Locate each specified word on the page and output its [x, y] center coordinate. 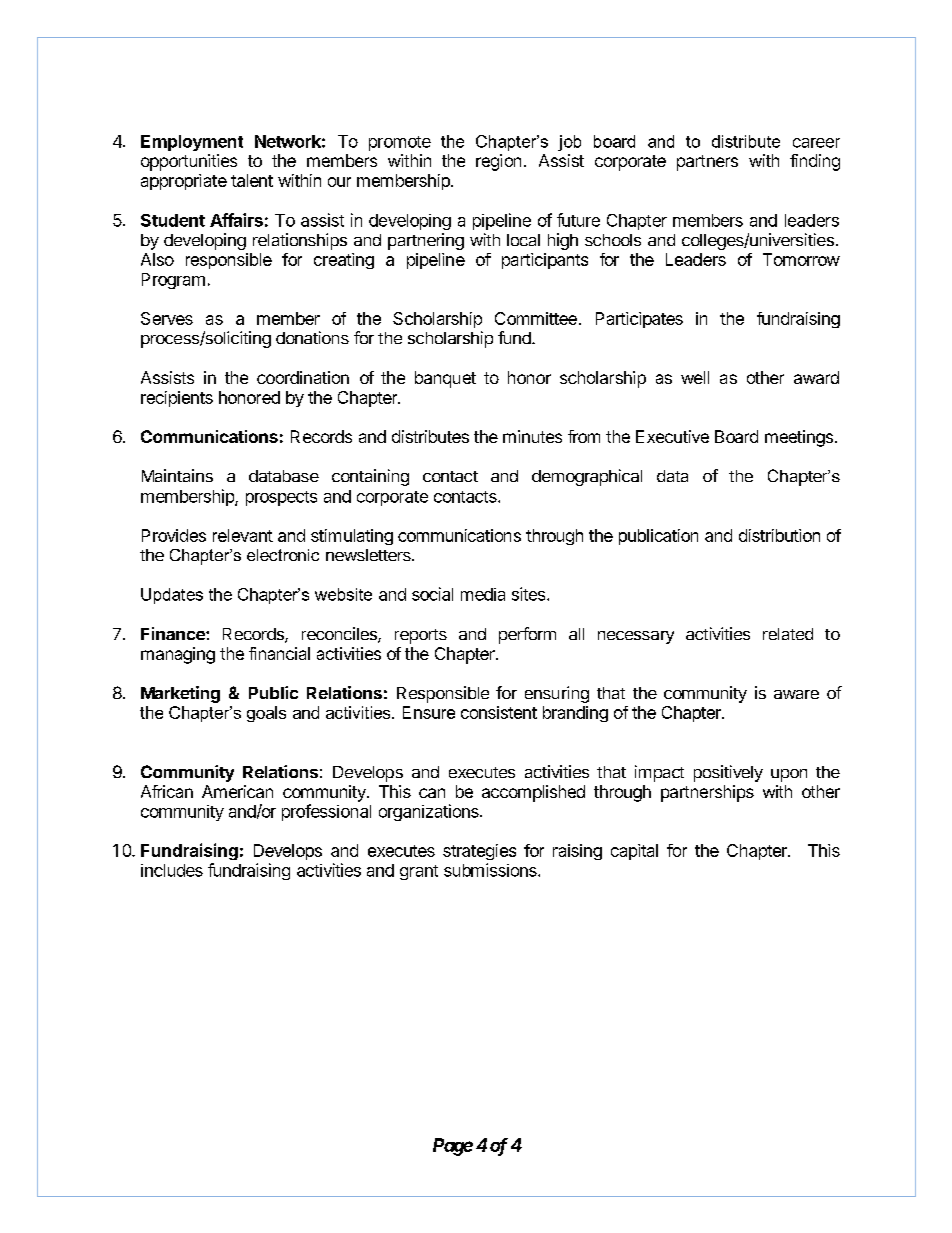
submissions [491, 870]
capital [634, 852]
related [788, 634]
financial [279, 653]
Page [453, 1147]
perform [527, 635]
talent [252, 180]
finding [815, 162]
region [498, 162]
